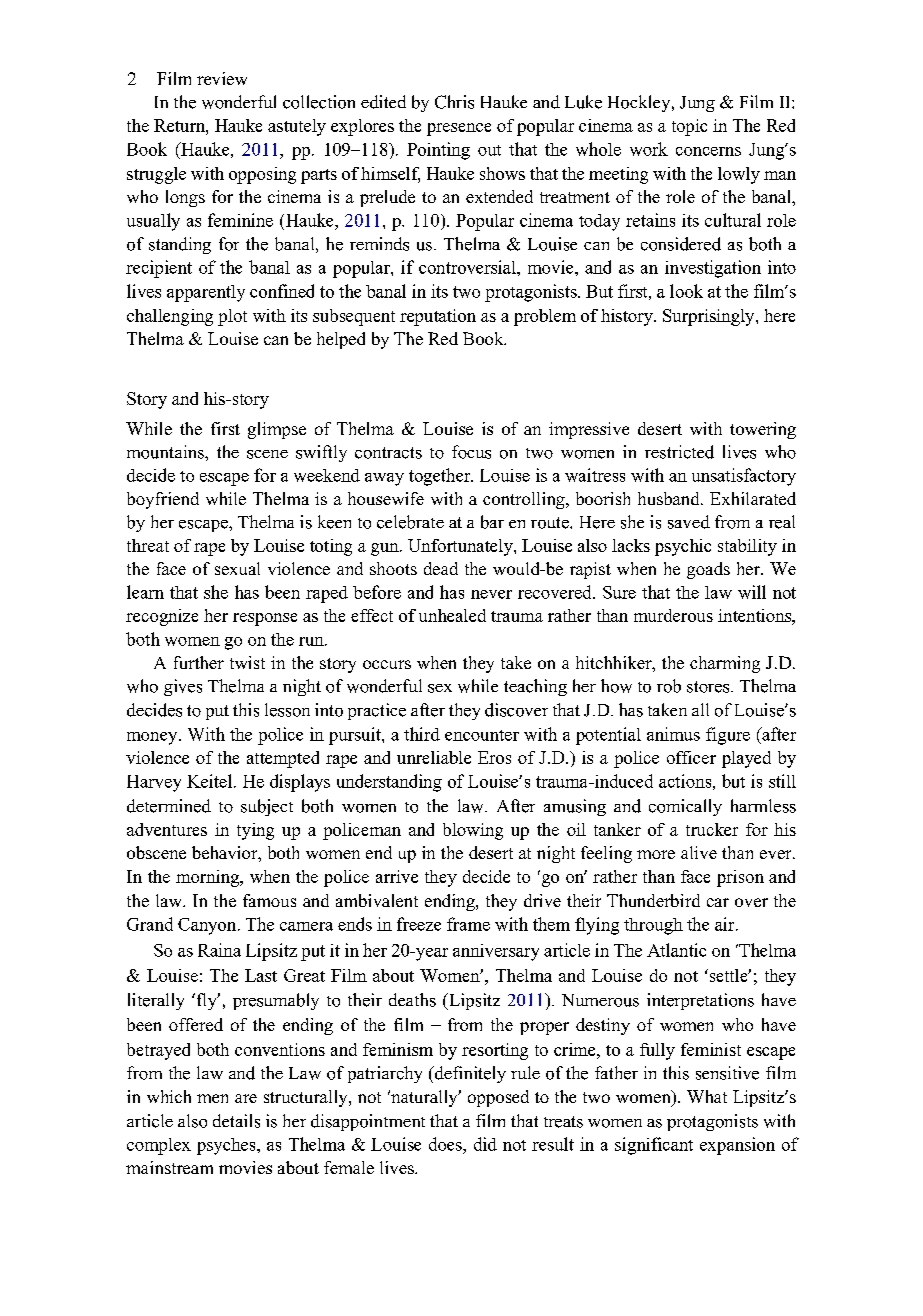 This screenshot has width=923, height=1316. I want to click on review, so click(222, 78).
